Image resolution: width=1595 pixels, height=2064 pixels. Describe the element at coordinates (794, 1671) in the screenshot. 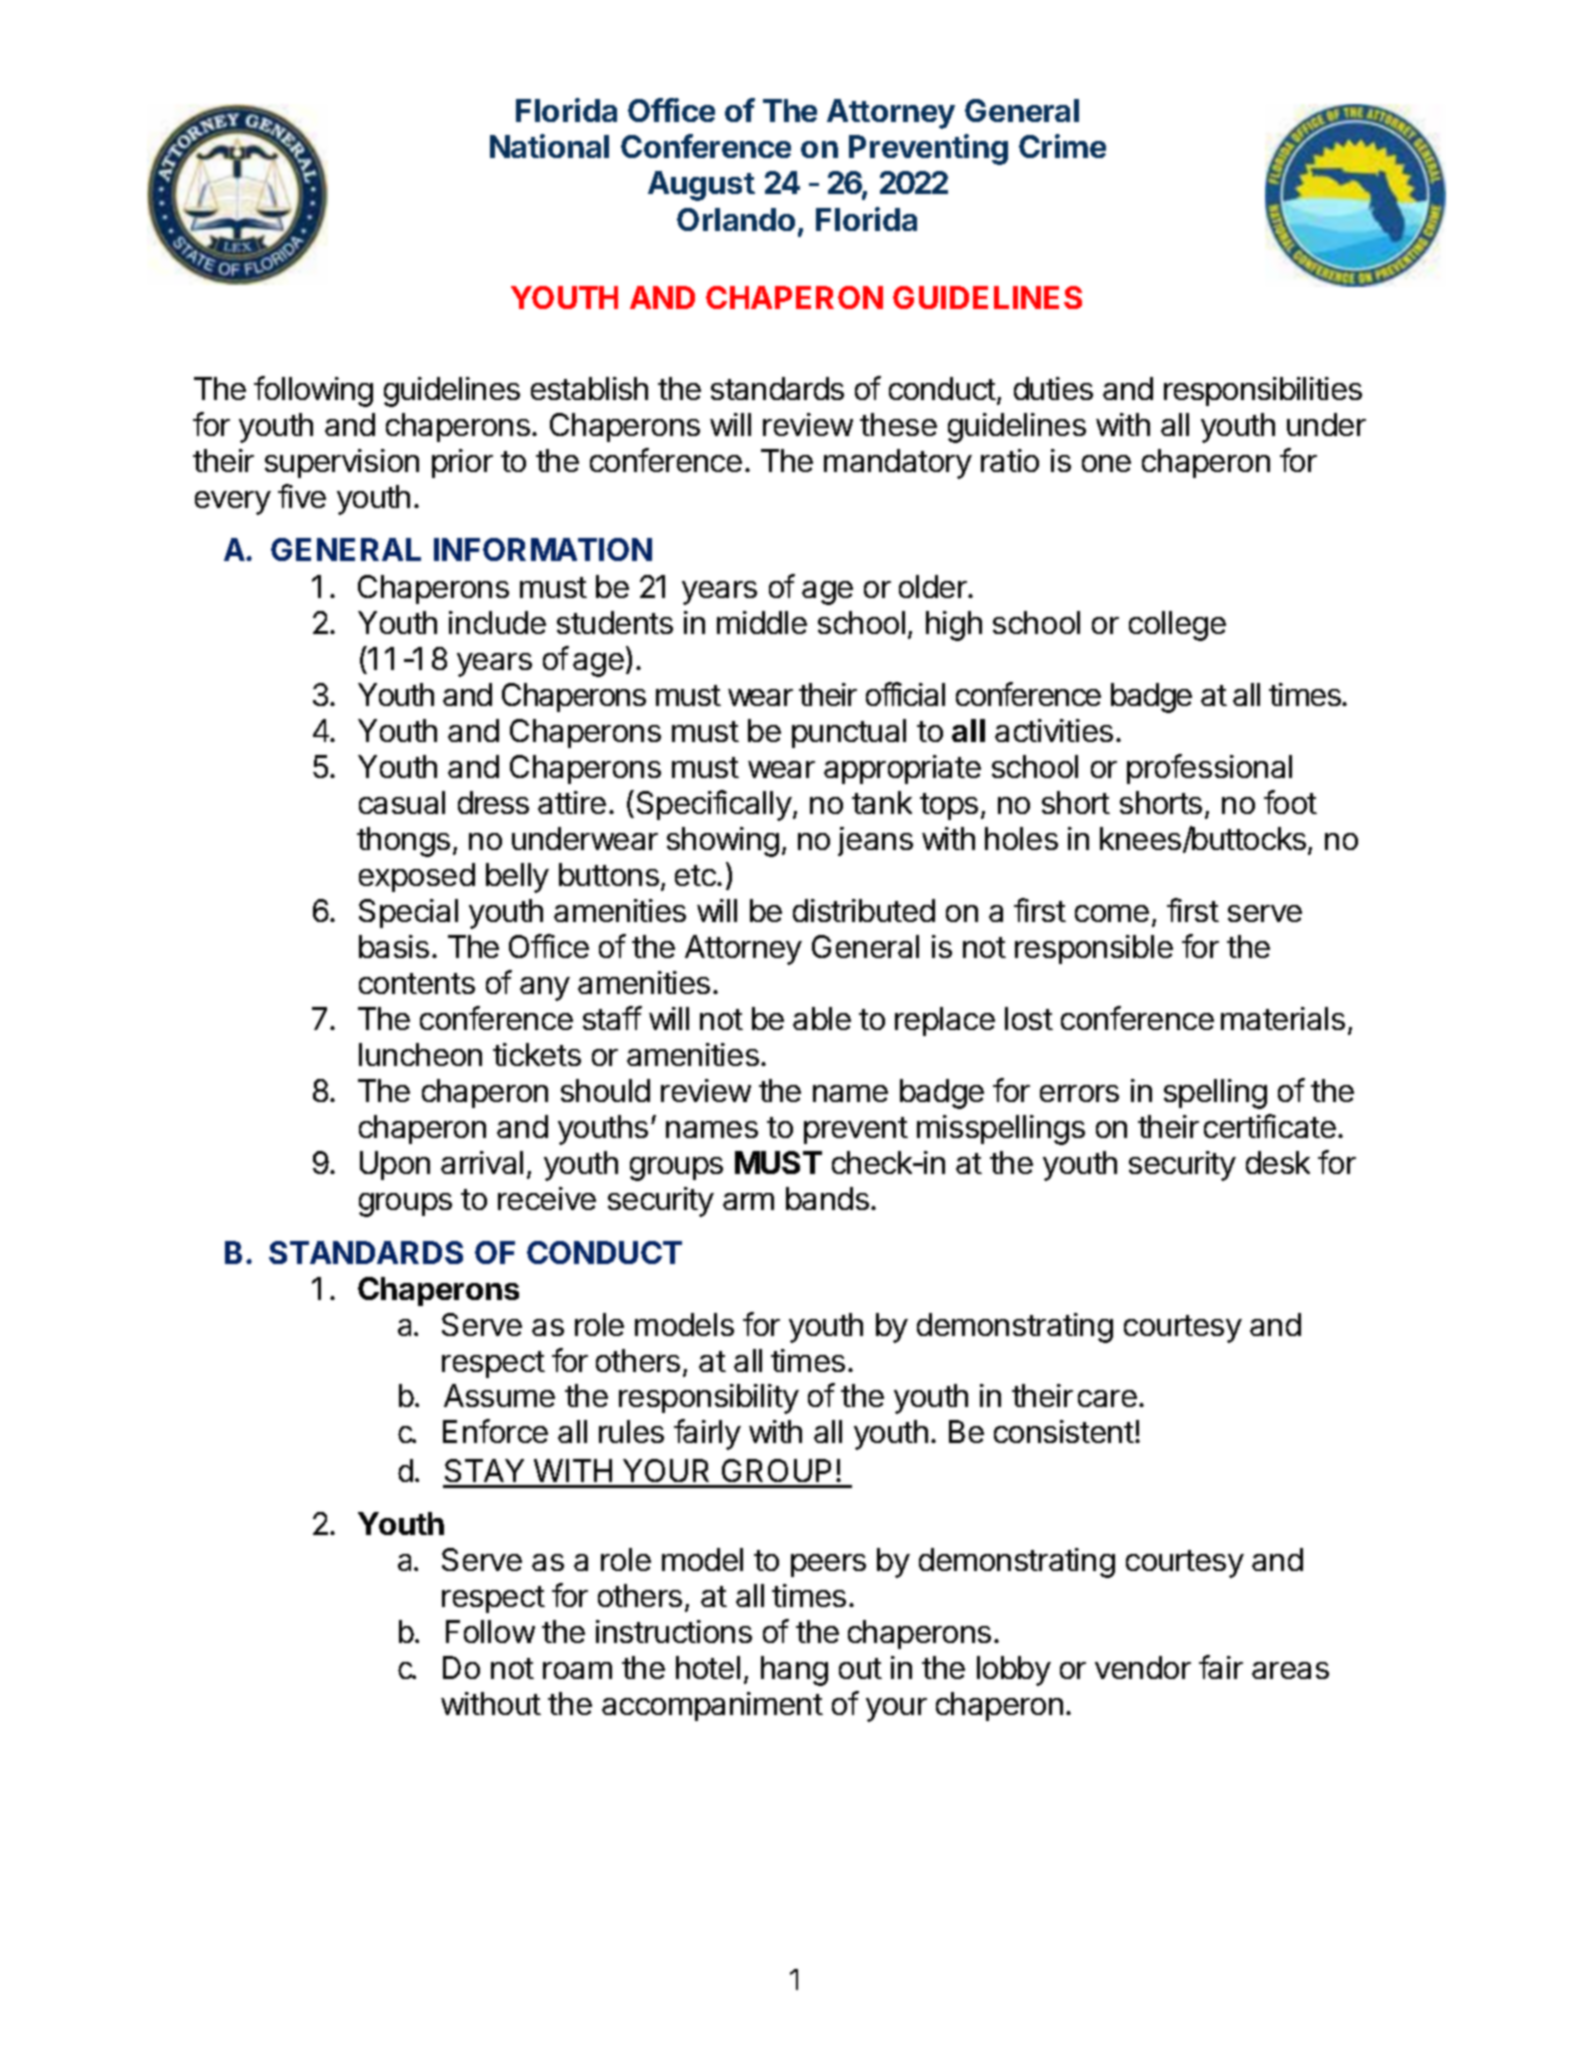

I see `hang` at that location.
